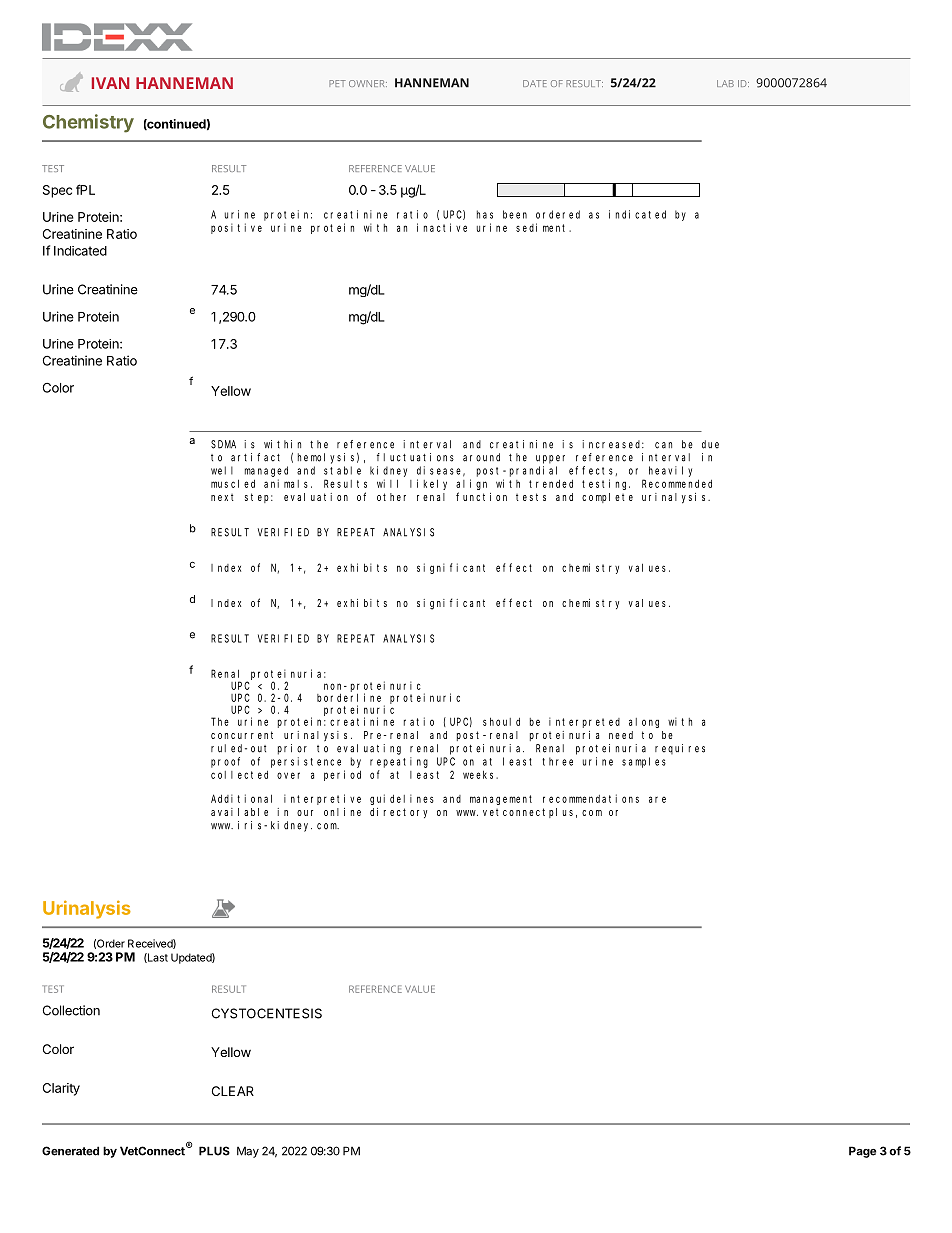 The image size is (952, 1233). Describe the element at coordinates (515, 214) in the screenshot. I see `been` at that location.
